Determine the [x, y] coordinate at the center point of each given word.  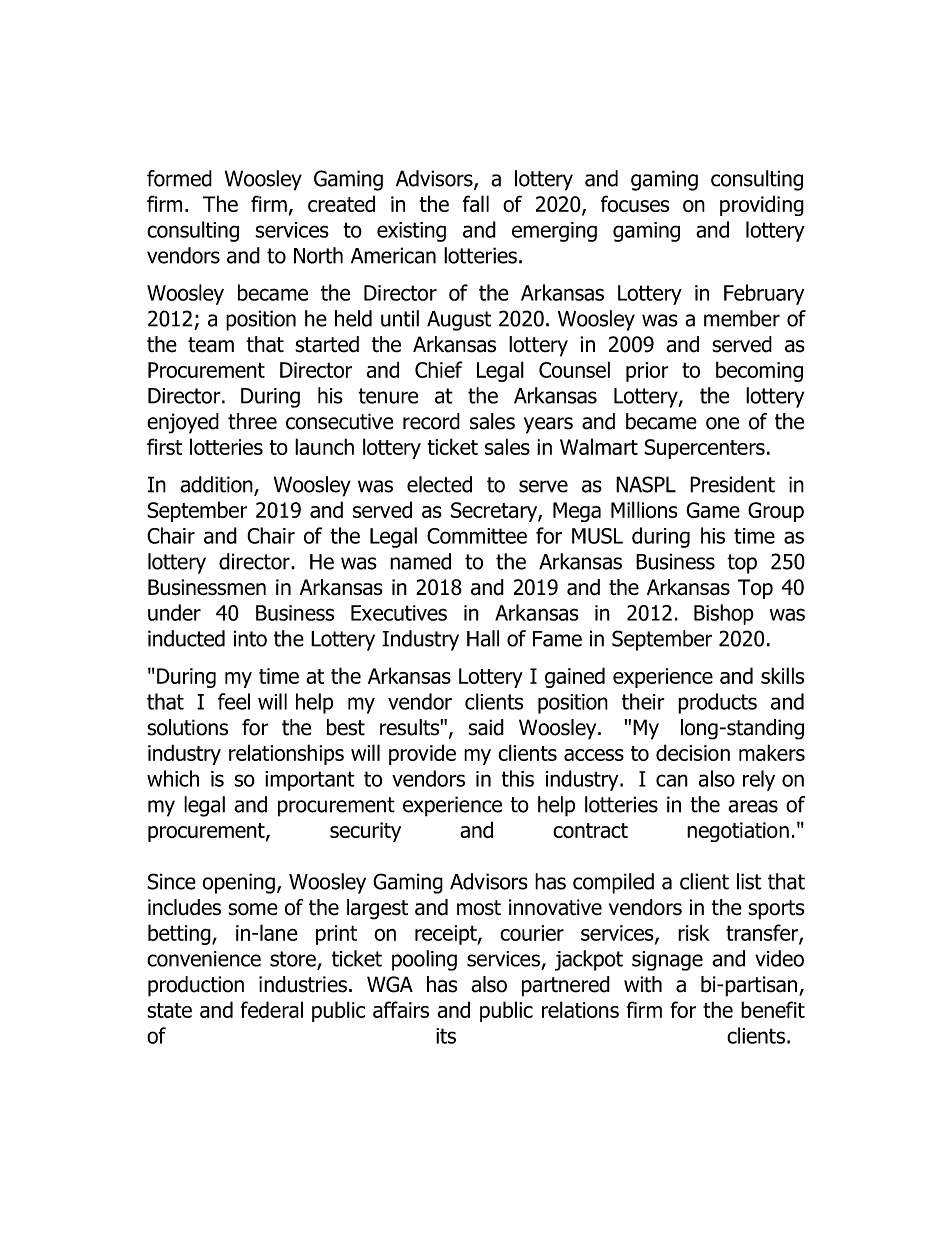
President [732, 484]
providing [762, 205]
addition [217, 485]
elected [439, 484]
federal [272, 1009]
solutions [187, 727]
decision [693, 752]
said [486, 727]
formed [179, 178]
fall [476, 203]
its [446, 1036]
